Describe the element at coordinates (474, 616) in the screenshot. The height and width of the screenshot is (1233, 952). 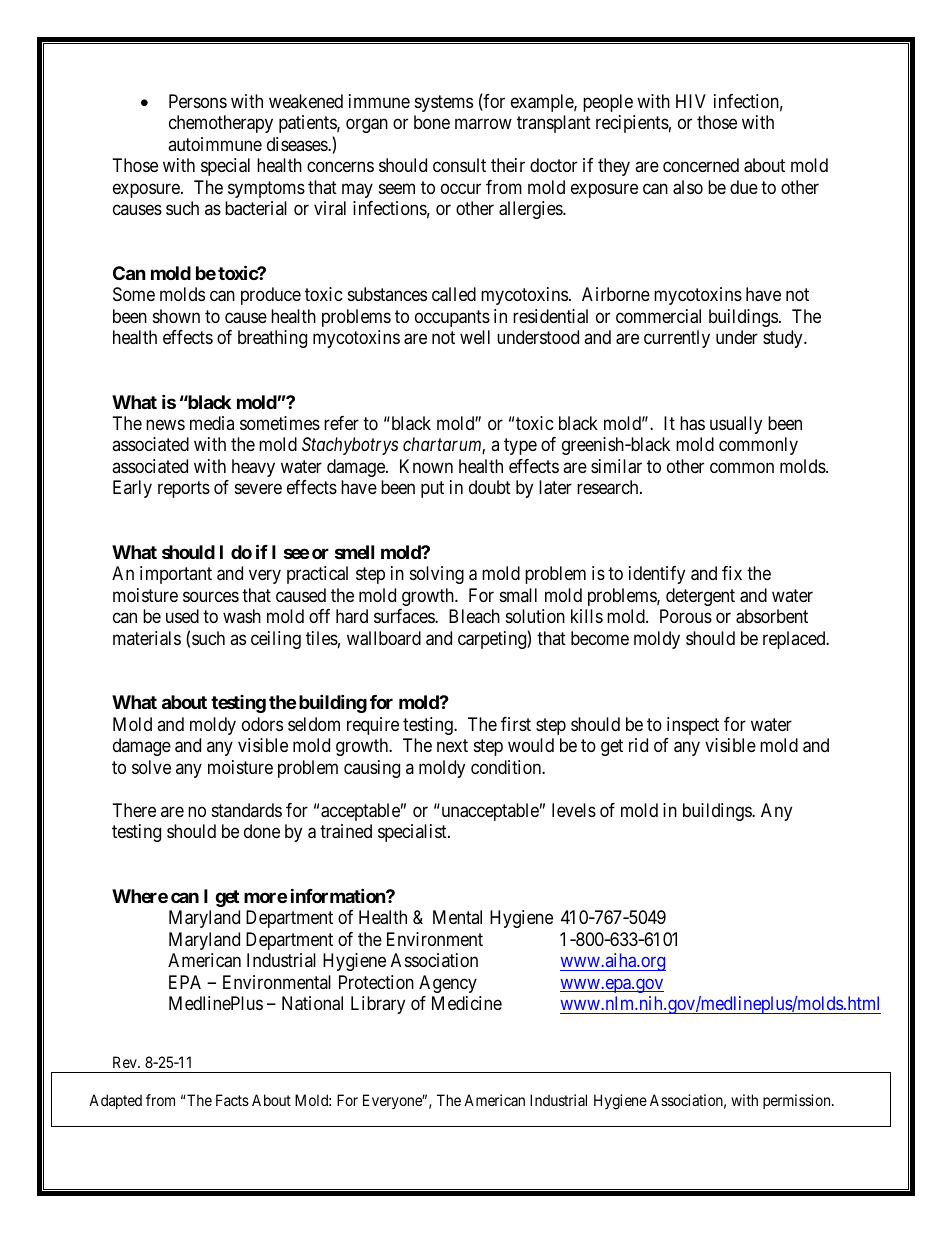
I see `Bleach` at that location.
